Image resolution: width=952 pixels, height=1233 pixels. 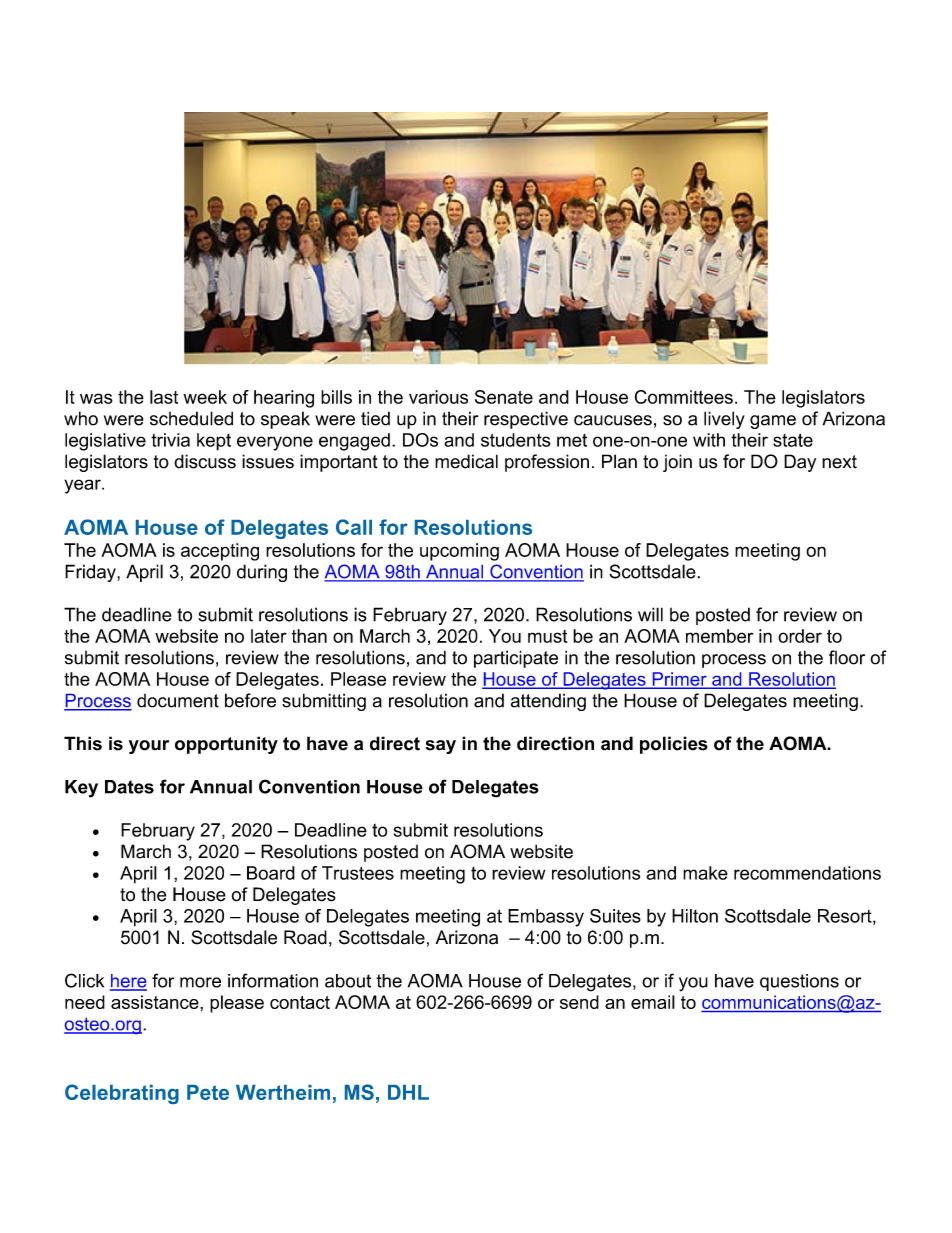 What do you see at coordinates (674, 745) in the screenshot?
I see `policies` at bounding box center [674, 745].
